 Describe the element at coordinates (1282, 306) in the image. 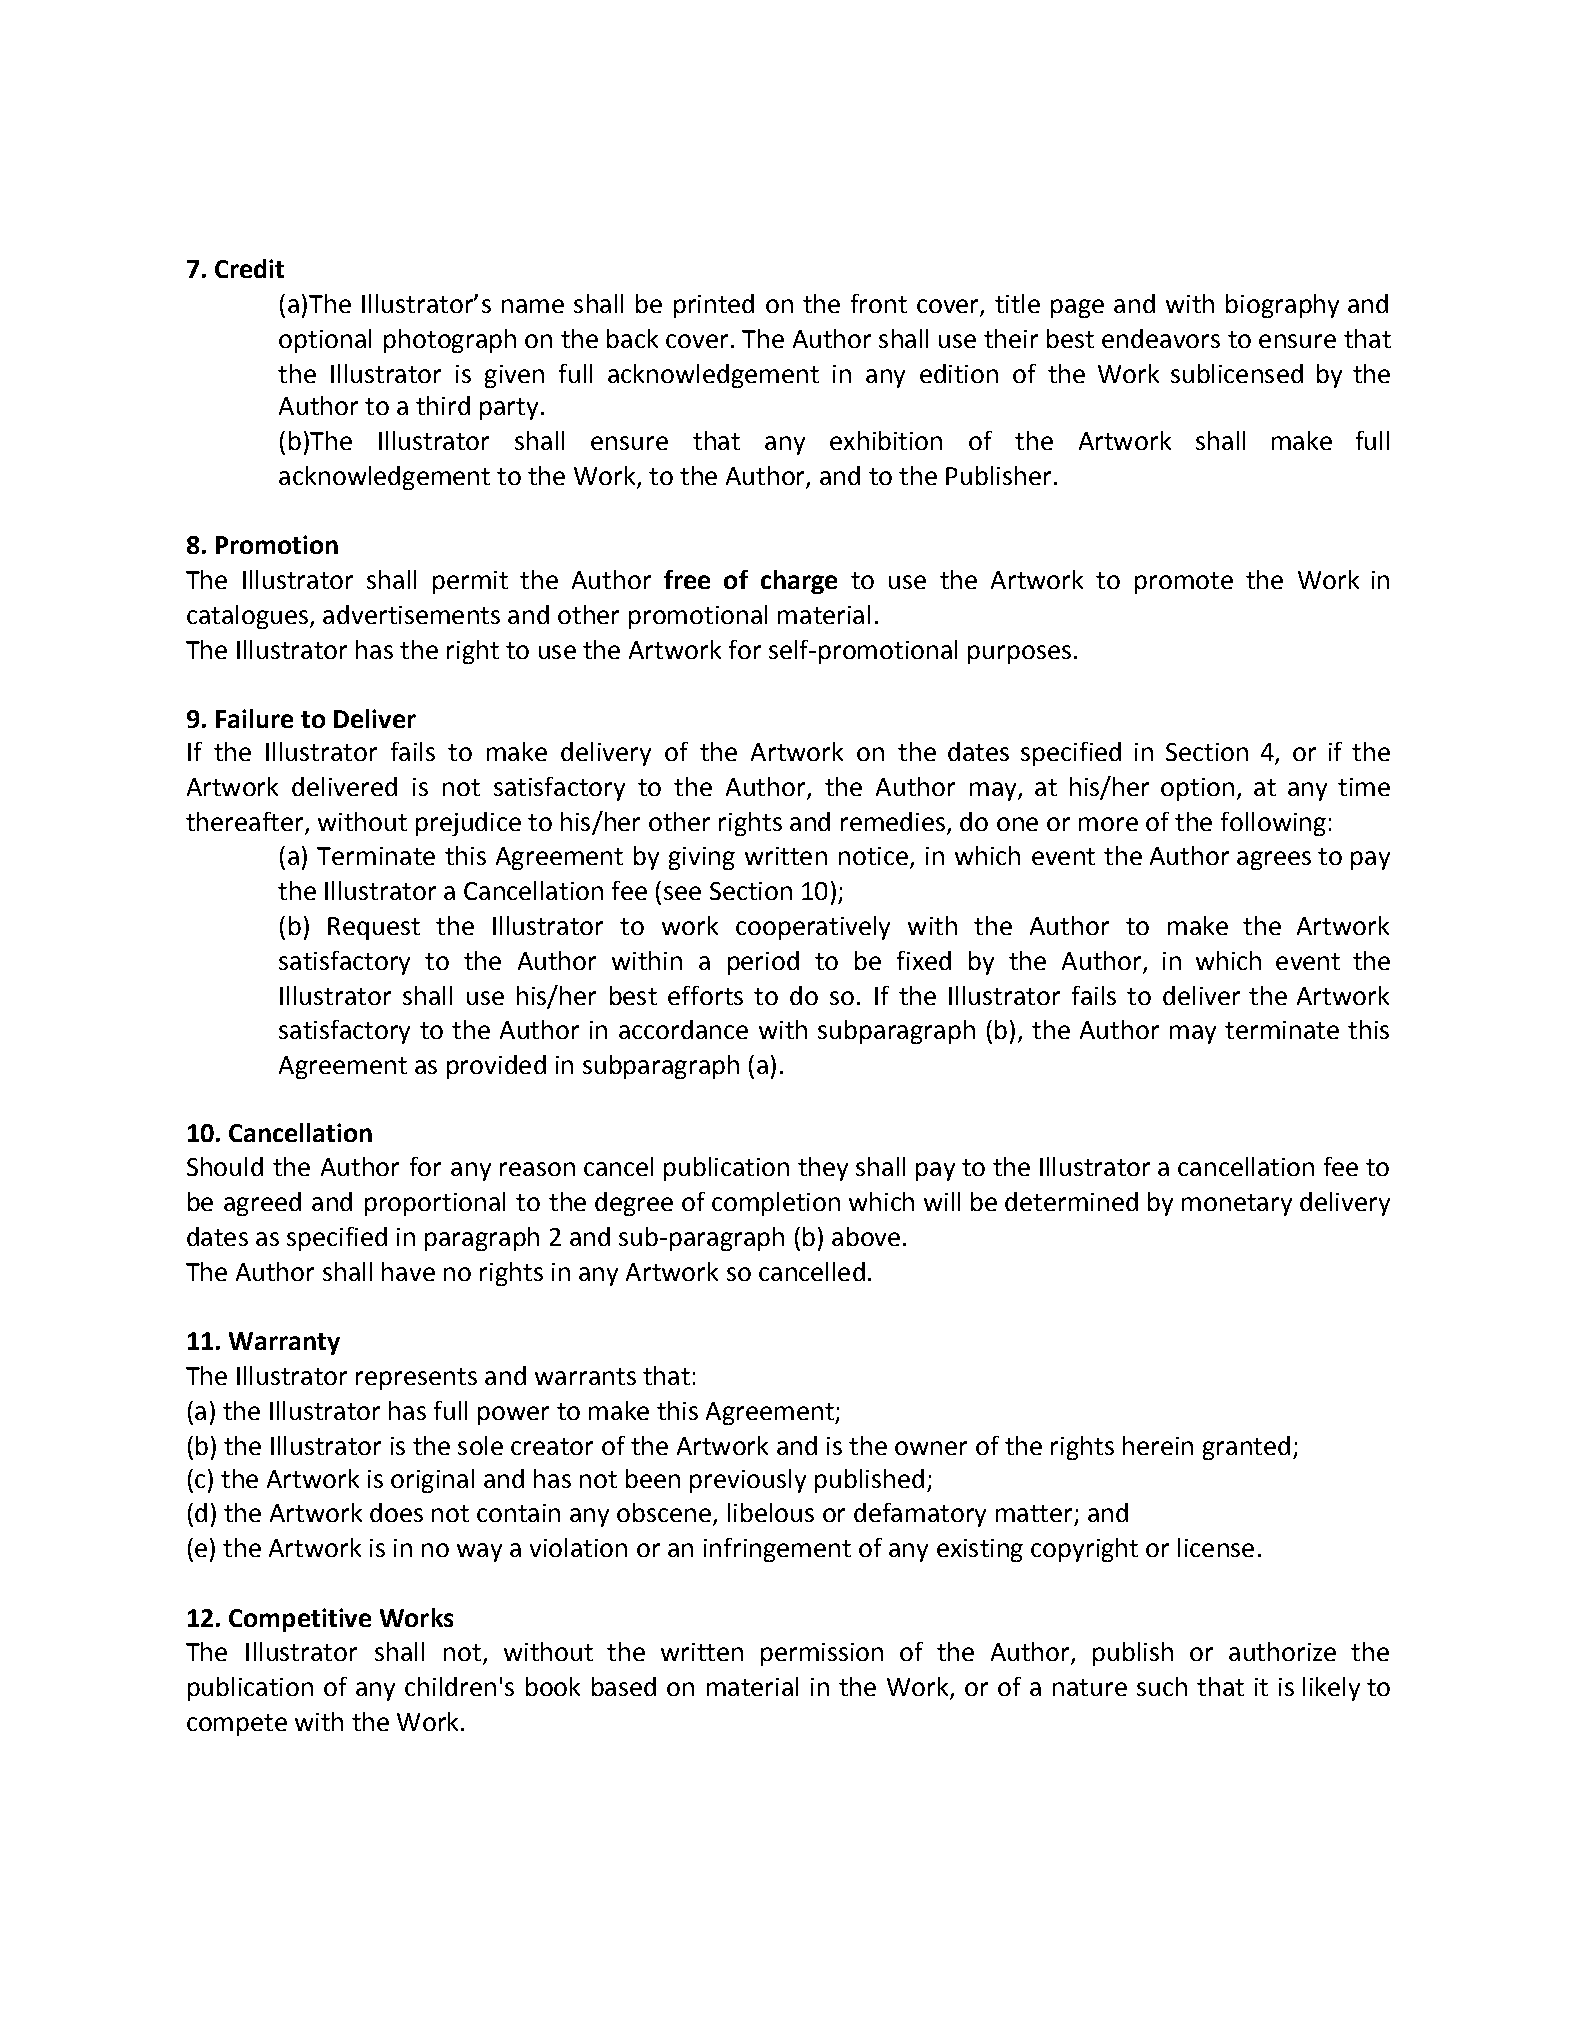

I see `biography` at that location.
